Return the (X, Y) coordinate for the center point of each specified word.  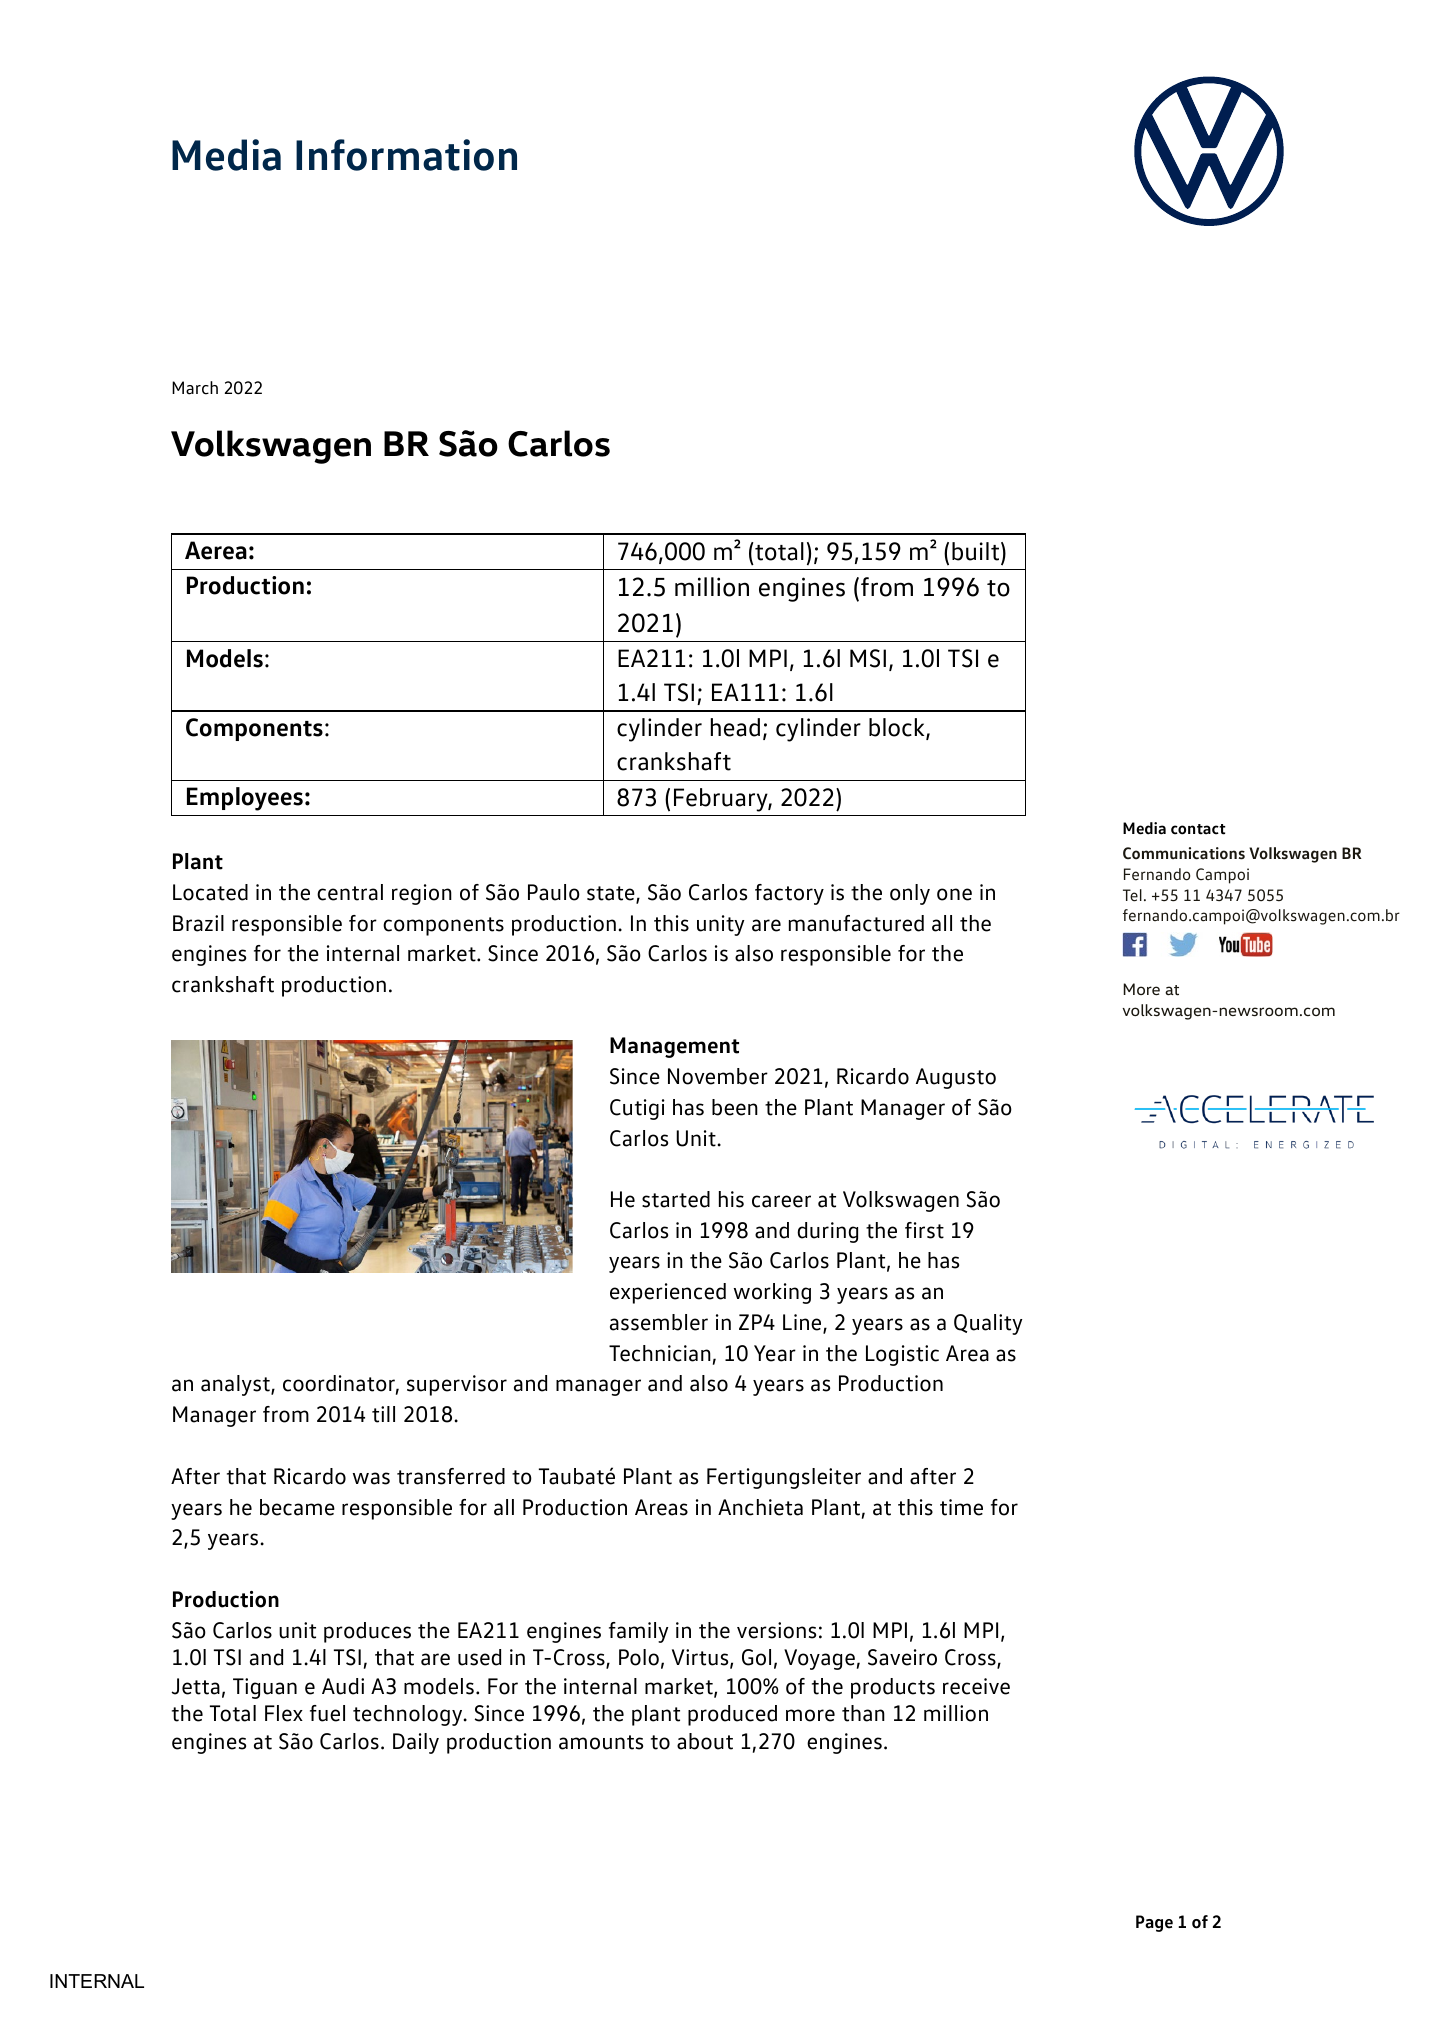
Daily (416, 1743)
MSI (868, 658)
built (977, 551)
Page (1154, 1923)
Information (406, 155)
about (705, 1741)
